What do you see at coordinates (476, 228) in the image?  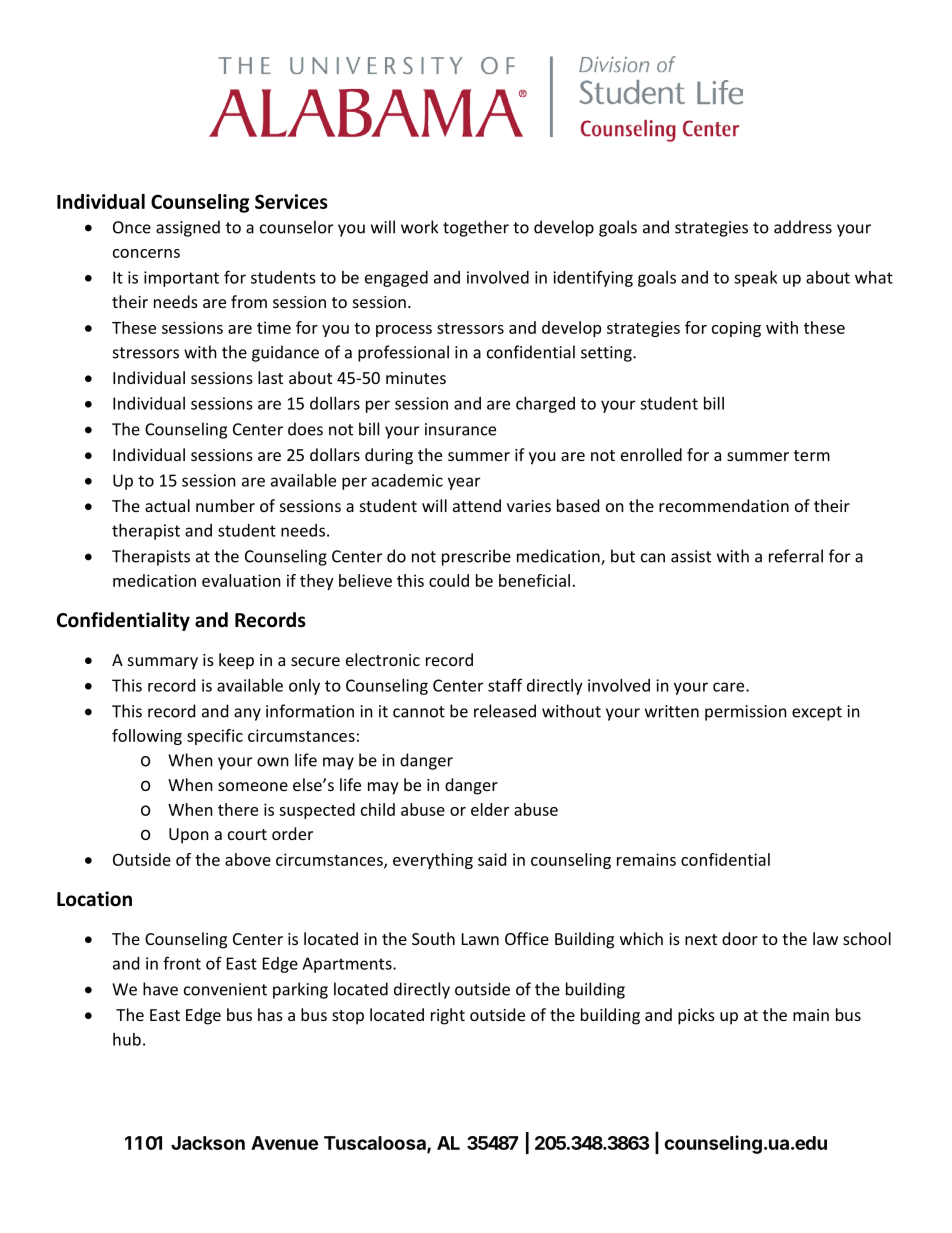 I see `together` at bounding box center [476, 228].
